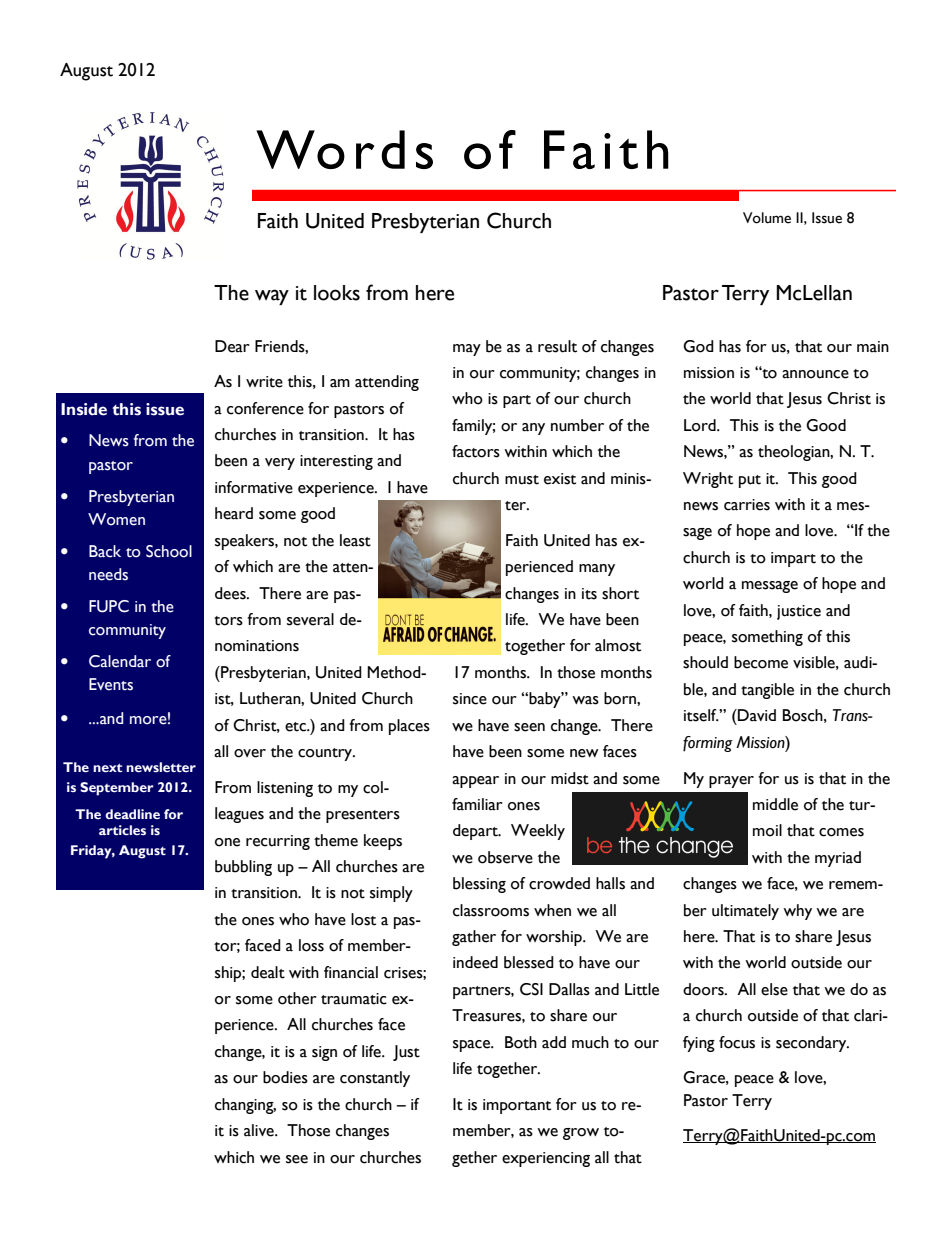 Image resolution: width=952 pixels, height=1233 pixels. Describe the element at coordinates (254, 487) in the screenshot. I see `informative` at that location.
